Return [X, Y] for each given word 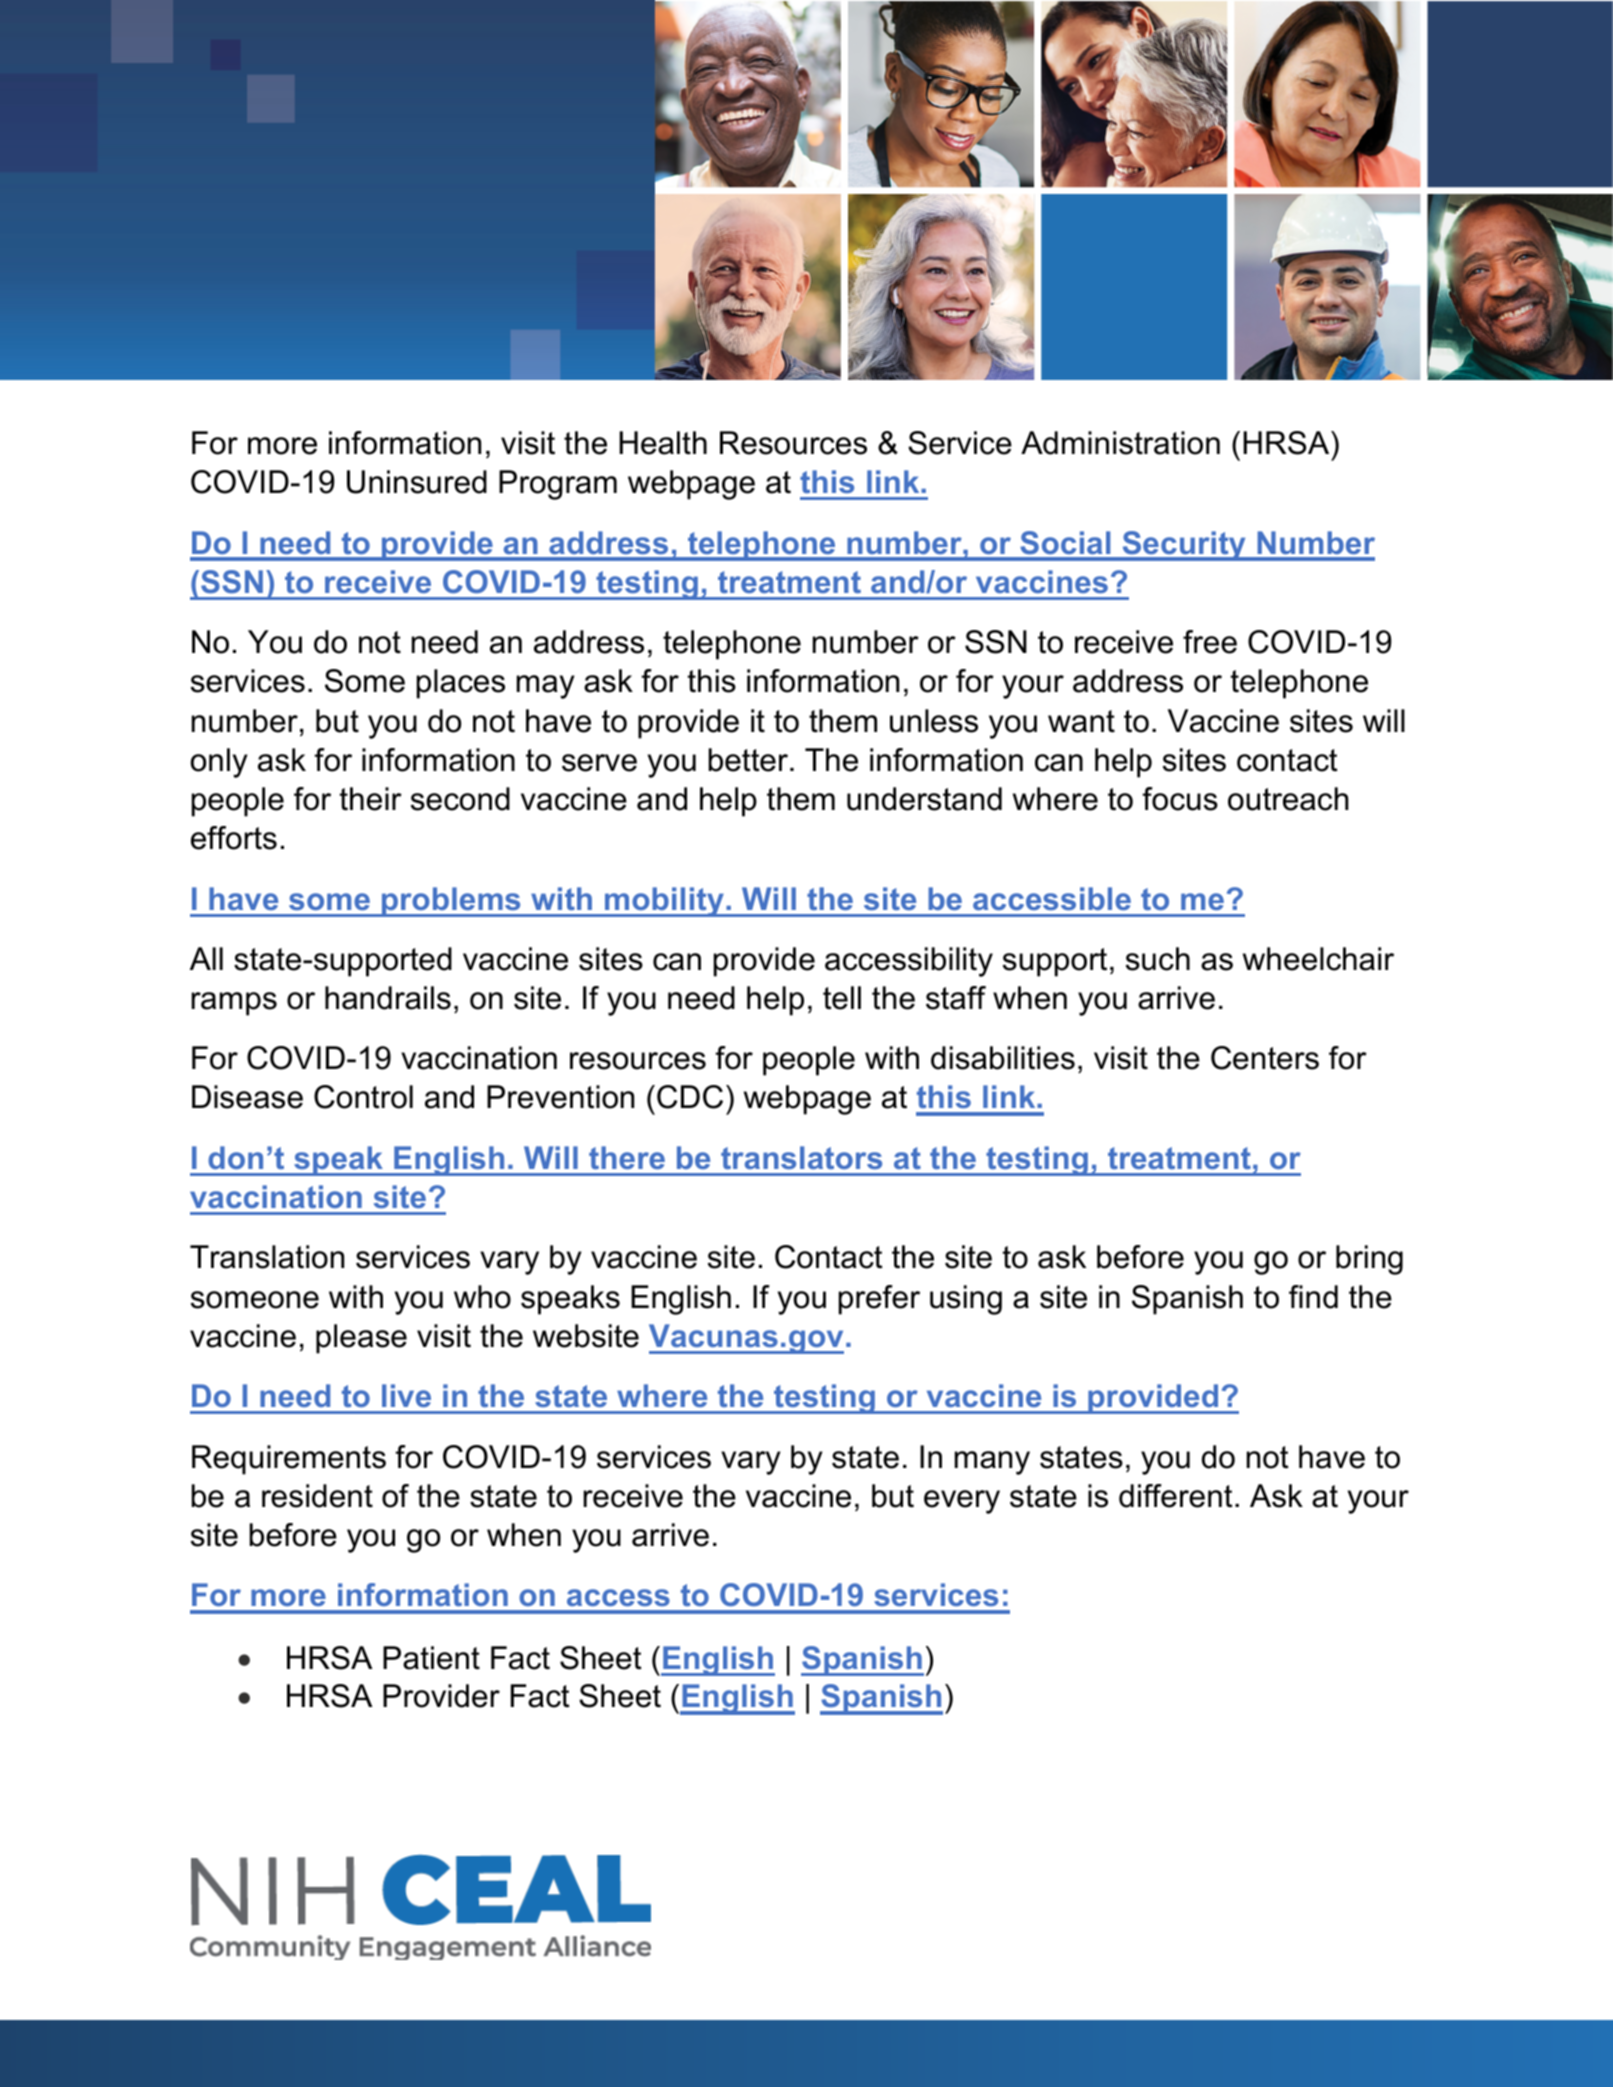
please [361, 1339]
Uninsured [417, 482]
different [1176, 1496]
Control [363, 1097]
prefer [879, 1300]
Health [663, 443]
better [750, 760]
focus [1180, 799]
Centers [1265, 1058]
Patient [431, 1658]
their [371, 799]
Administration [1120, 443]
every [962, 1502]
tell [842, 998]
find [1313, 1297]
